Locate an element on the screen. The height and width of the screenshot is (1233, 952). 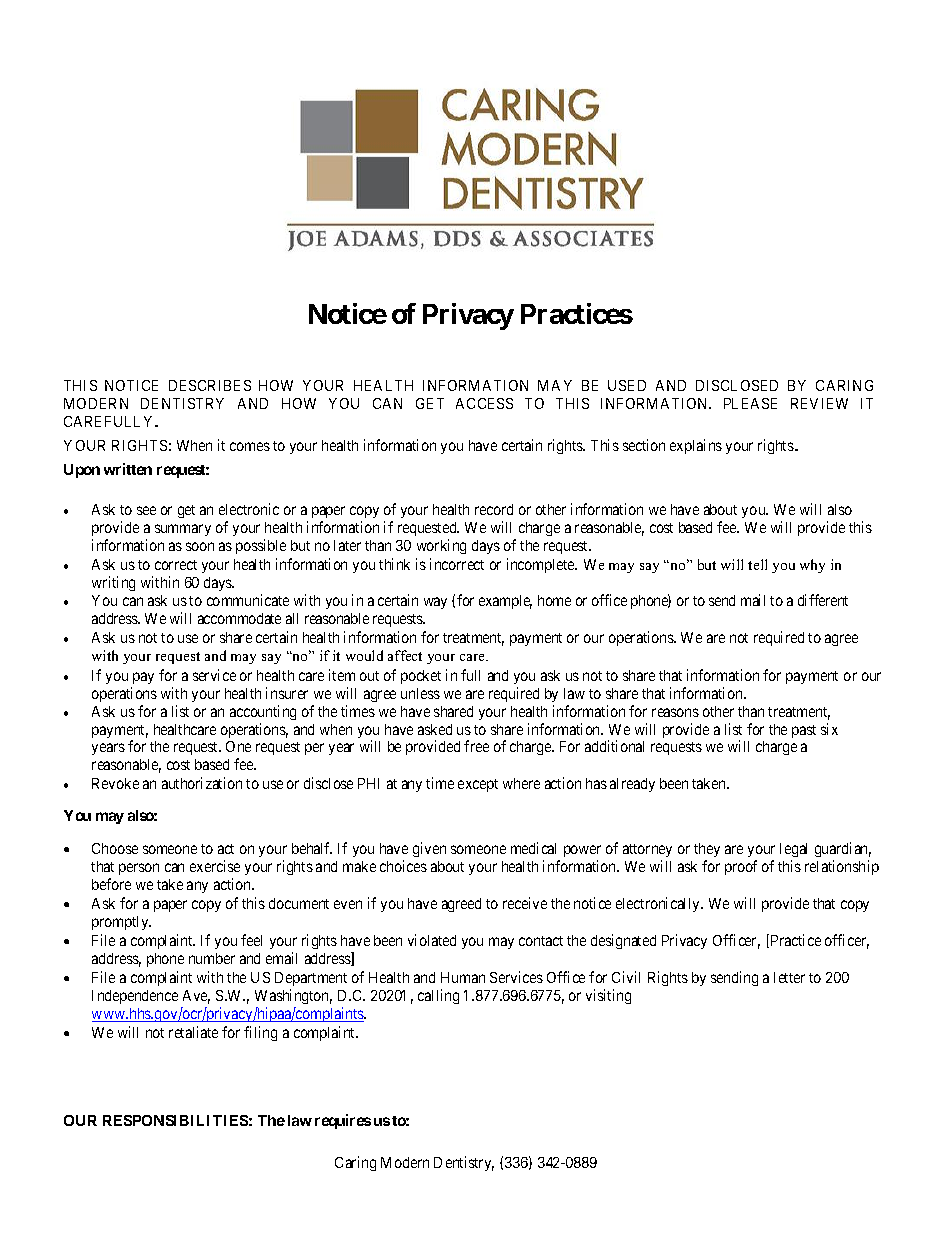
reasons is located at coordinates (675, 712).
